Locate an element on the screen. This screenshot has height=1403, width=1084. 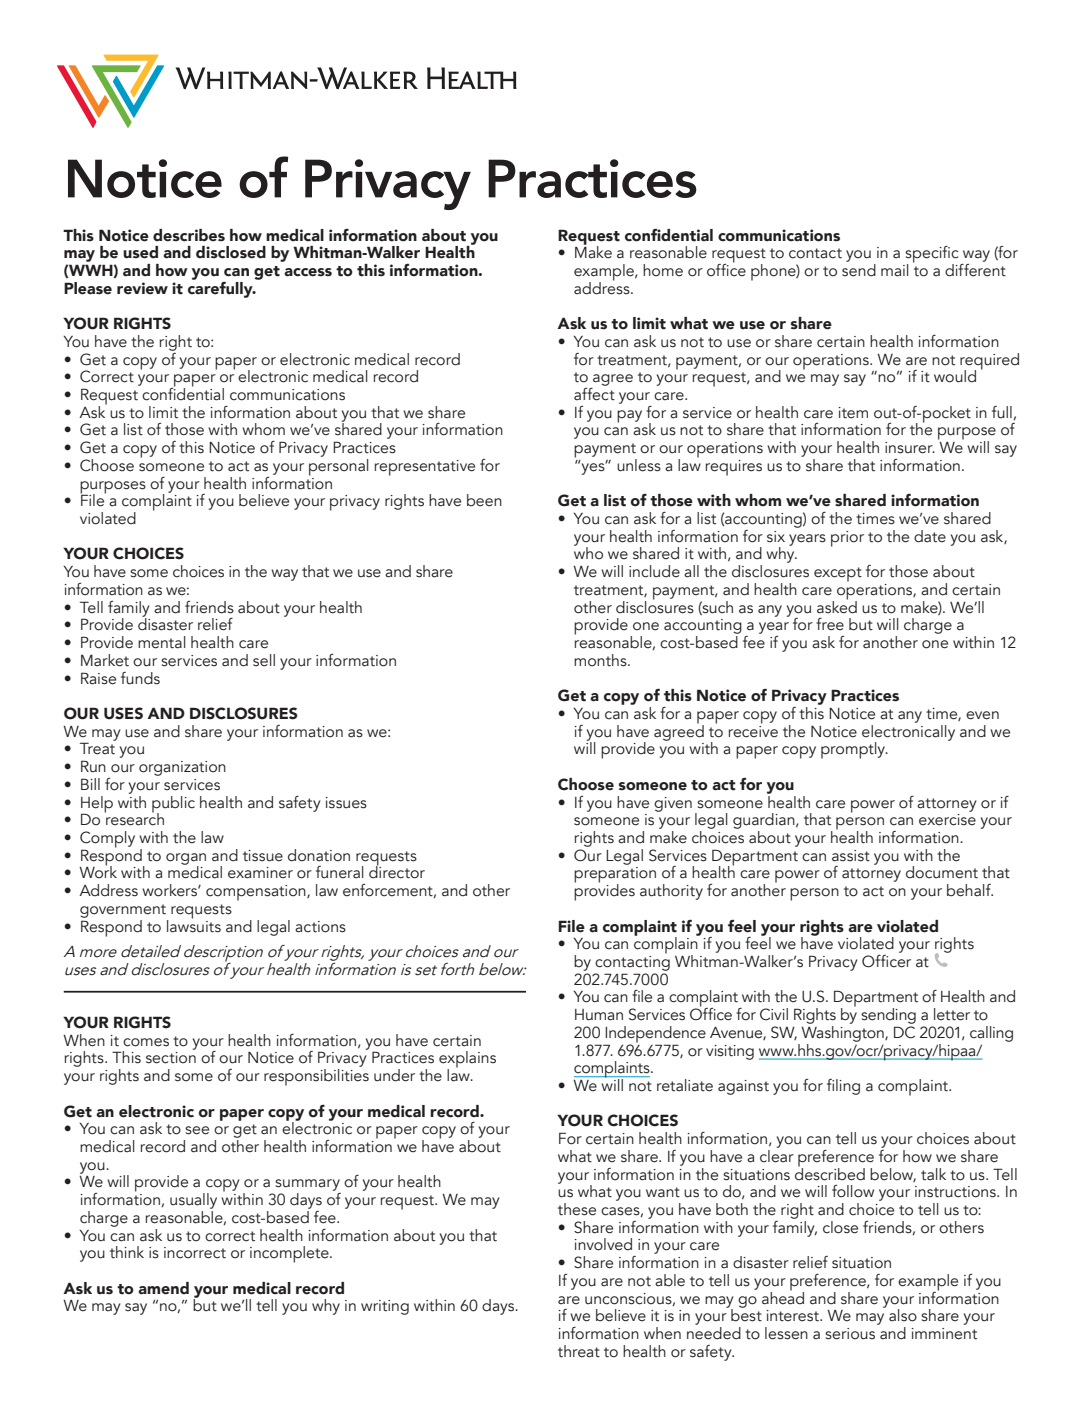
amend is located at coordinates (163, 1288).
